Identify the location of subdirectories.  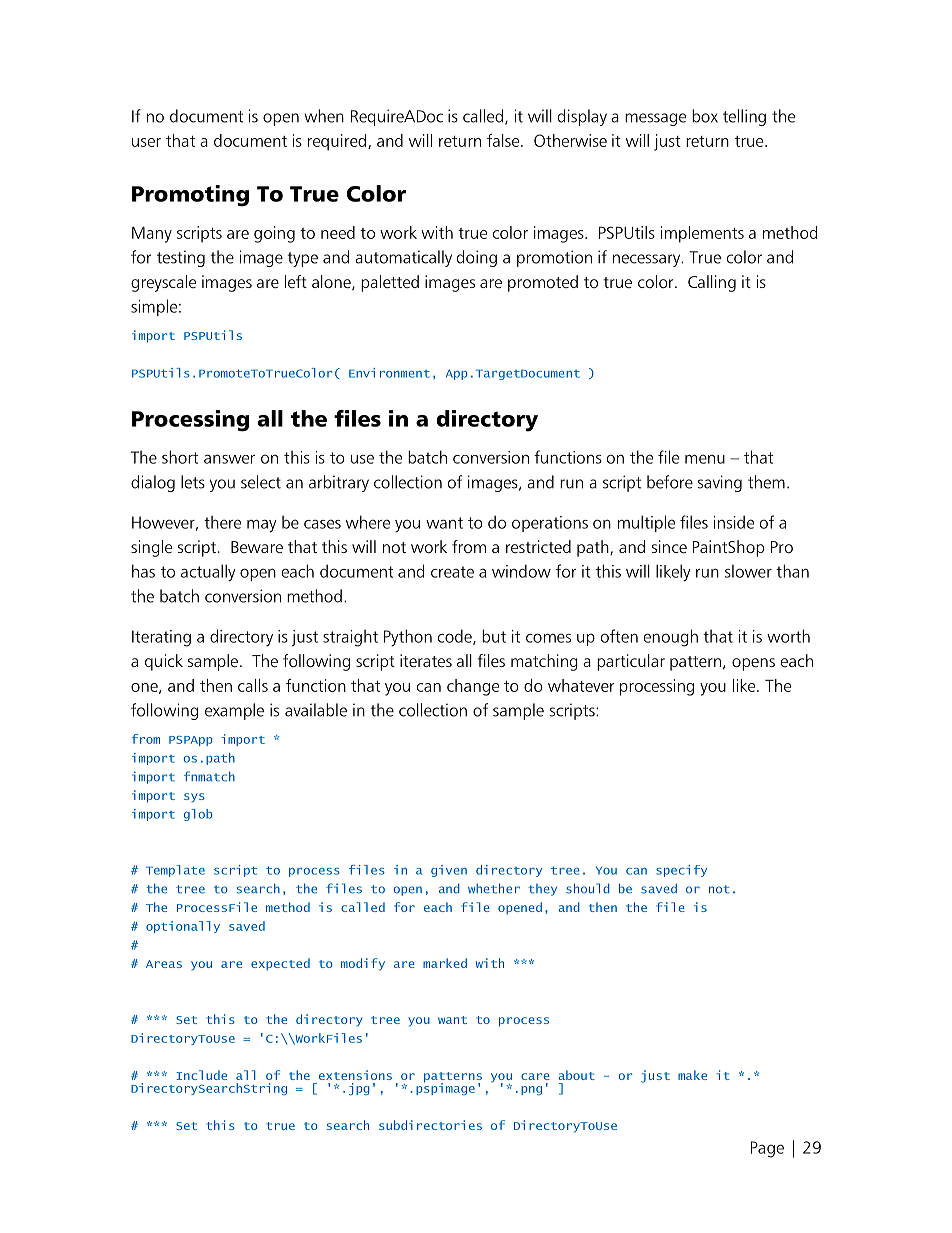
(430, 1125).
